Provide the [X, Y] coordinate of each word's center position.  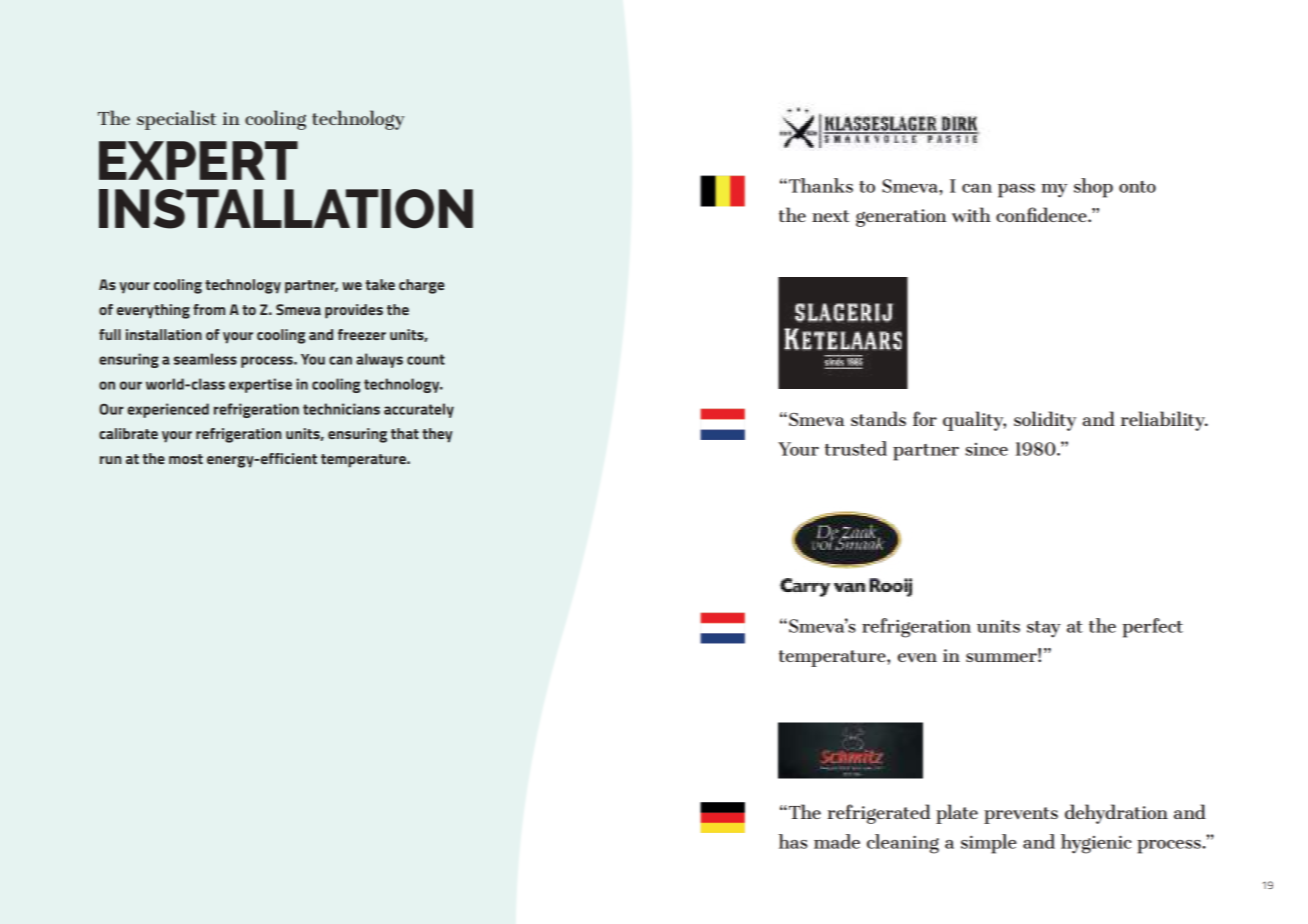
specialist [176, 120]
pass [1016, 191]
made [837, 841]
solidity [1045, 421]
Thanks [821, 185]
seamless [205, 359]
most [186, 459]
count [426, 359]
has [792, 841]
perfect [1152, 628]
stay [1044, 629]
